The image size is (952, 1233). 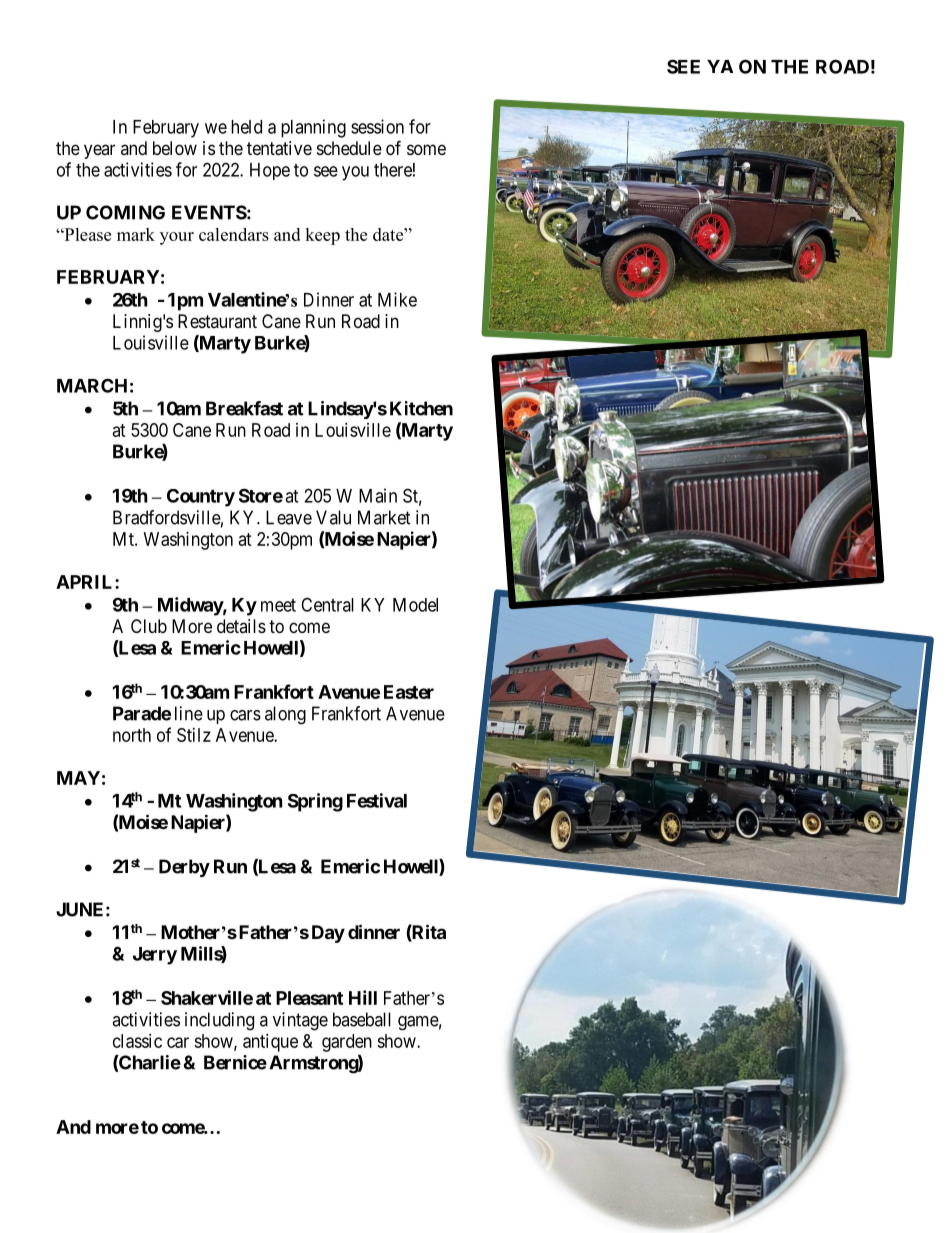 What do you see at coordinates (421, 408) in the page?
I see `Kitchen` at bounding box center [421, 408].
